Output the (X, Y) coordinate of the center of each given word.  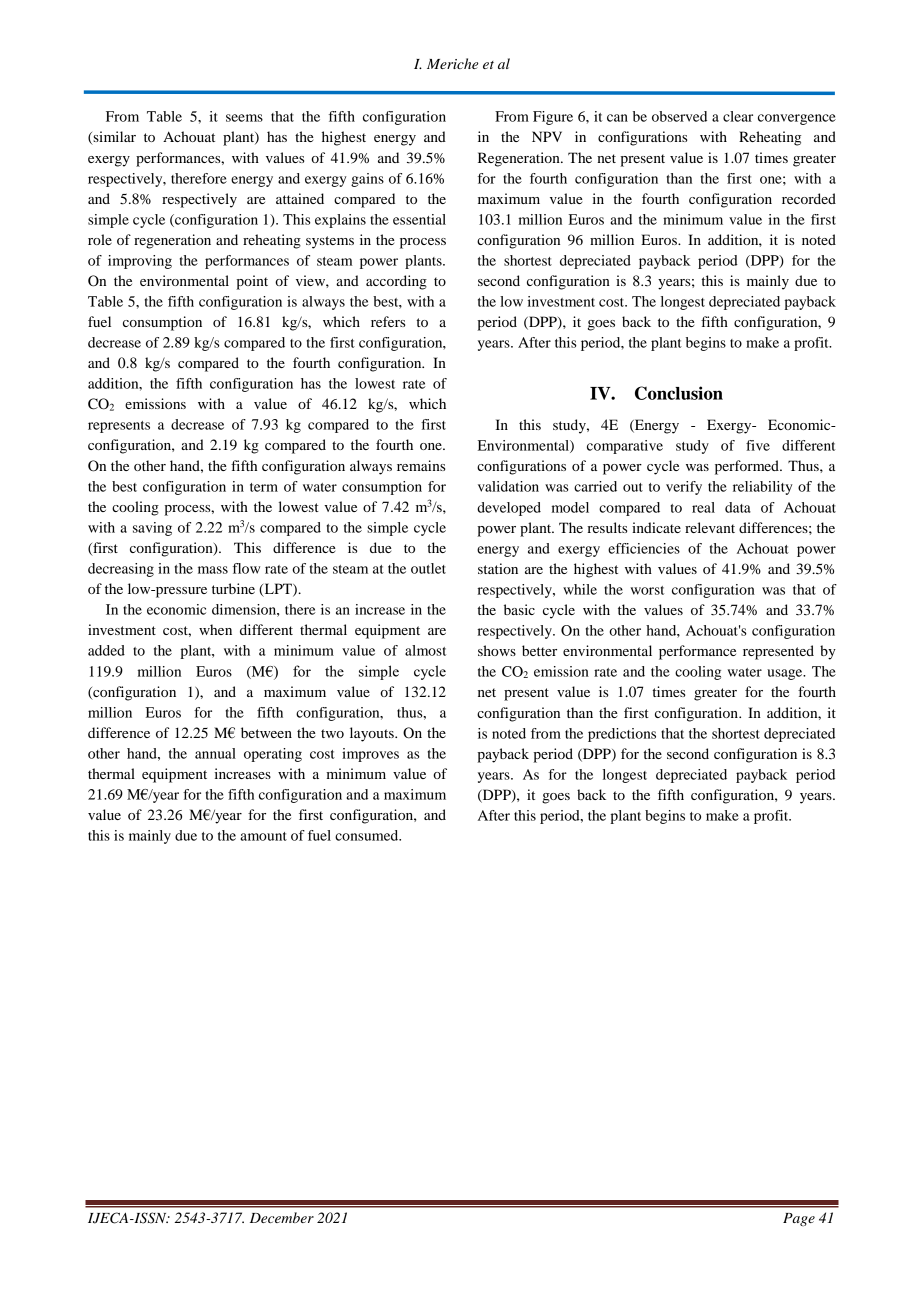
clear (738, 116)
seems (244, 118)
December (282, 1217)
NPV (547, 136)
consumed (368, 835)
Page (799, 1219)
